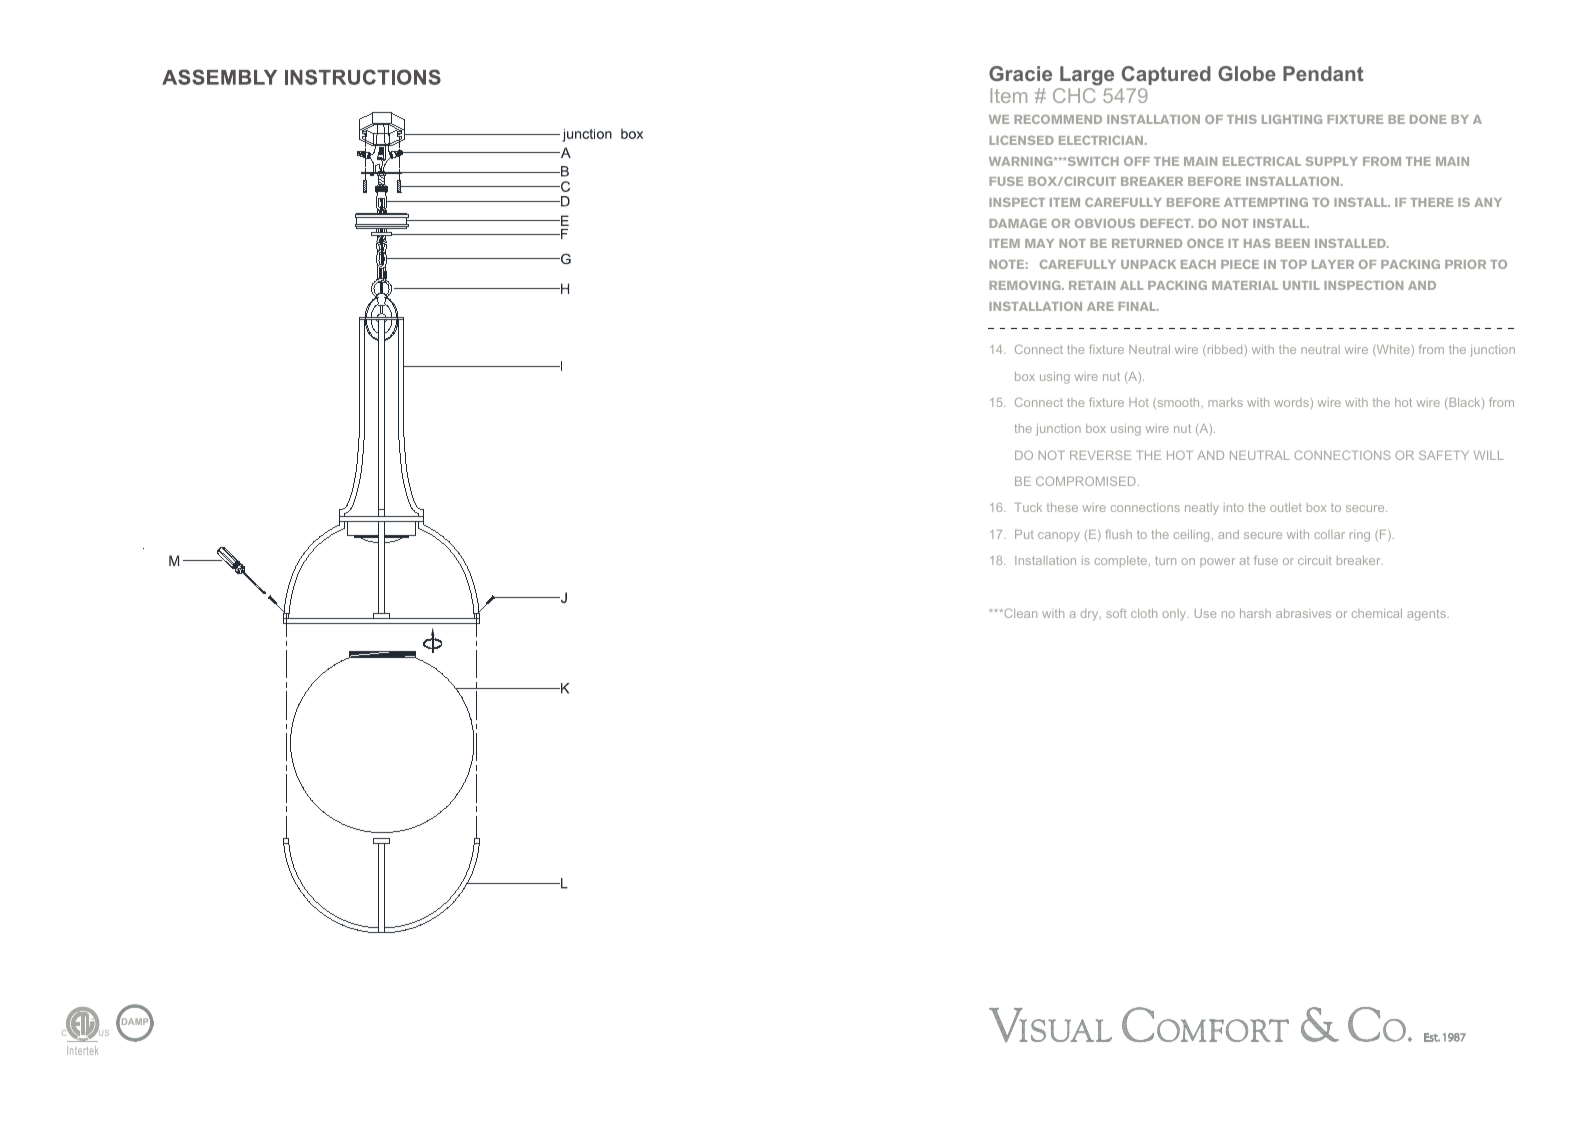  I want to click on Clean, so click(1019, 613).
